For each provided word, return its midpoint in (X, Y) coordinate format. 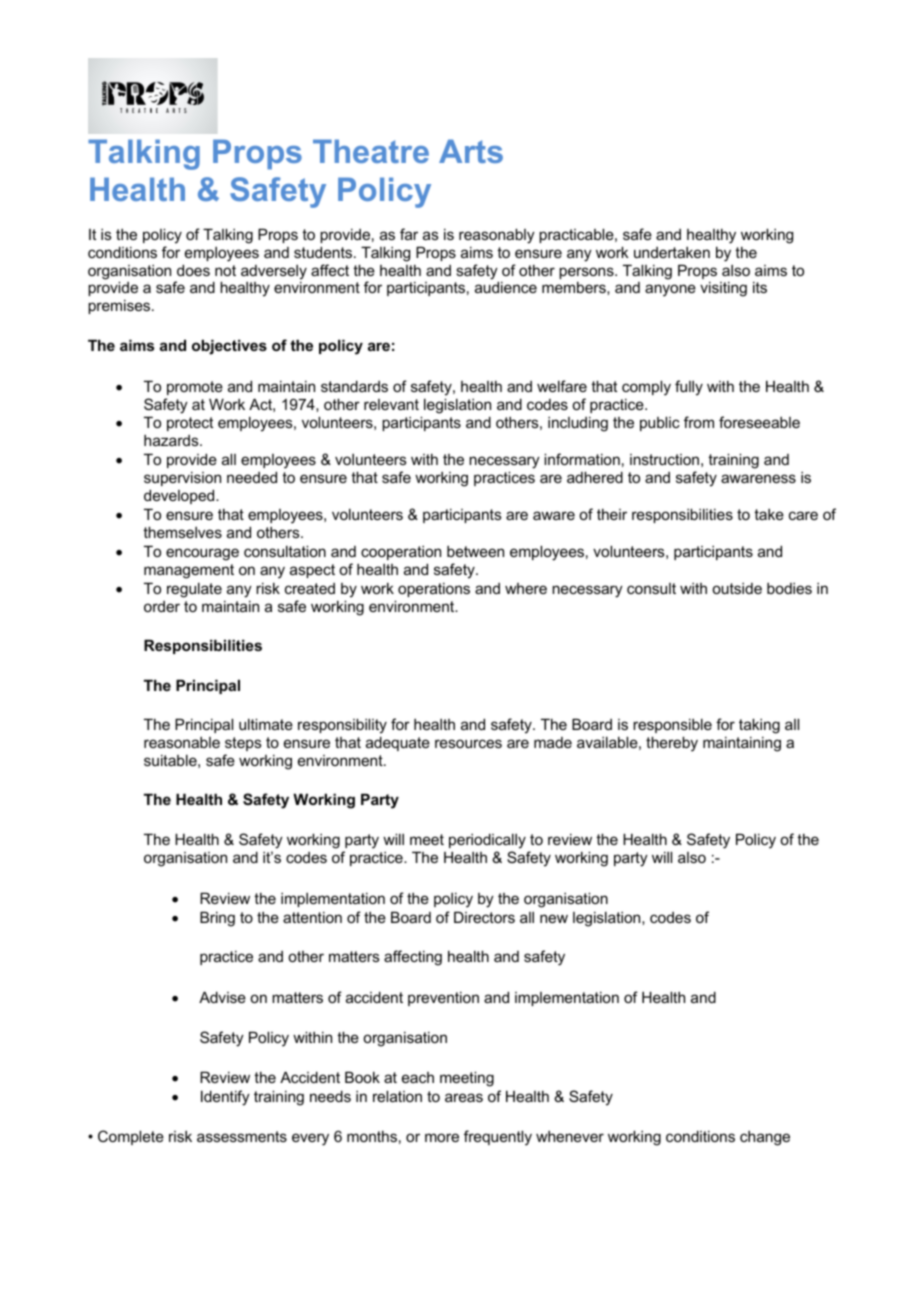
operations (434, 589)
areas (464, 1097)
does (193, 270)
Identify (225, 1098)
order (162, 606)
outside (737, 588)
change (765, 1138)
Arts (471, 151)
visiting (723, 289)
